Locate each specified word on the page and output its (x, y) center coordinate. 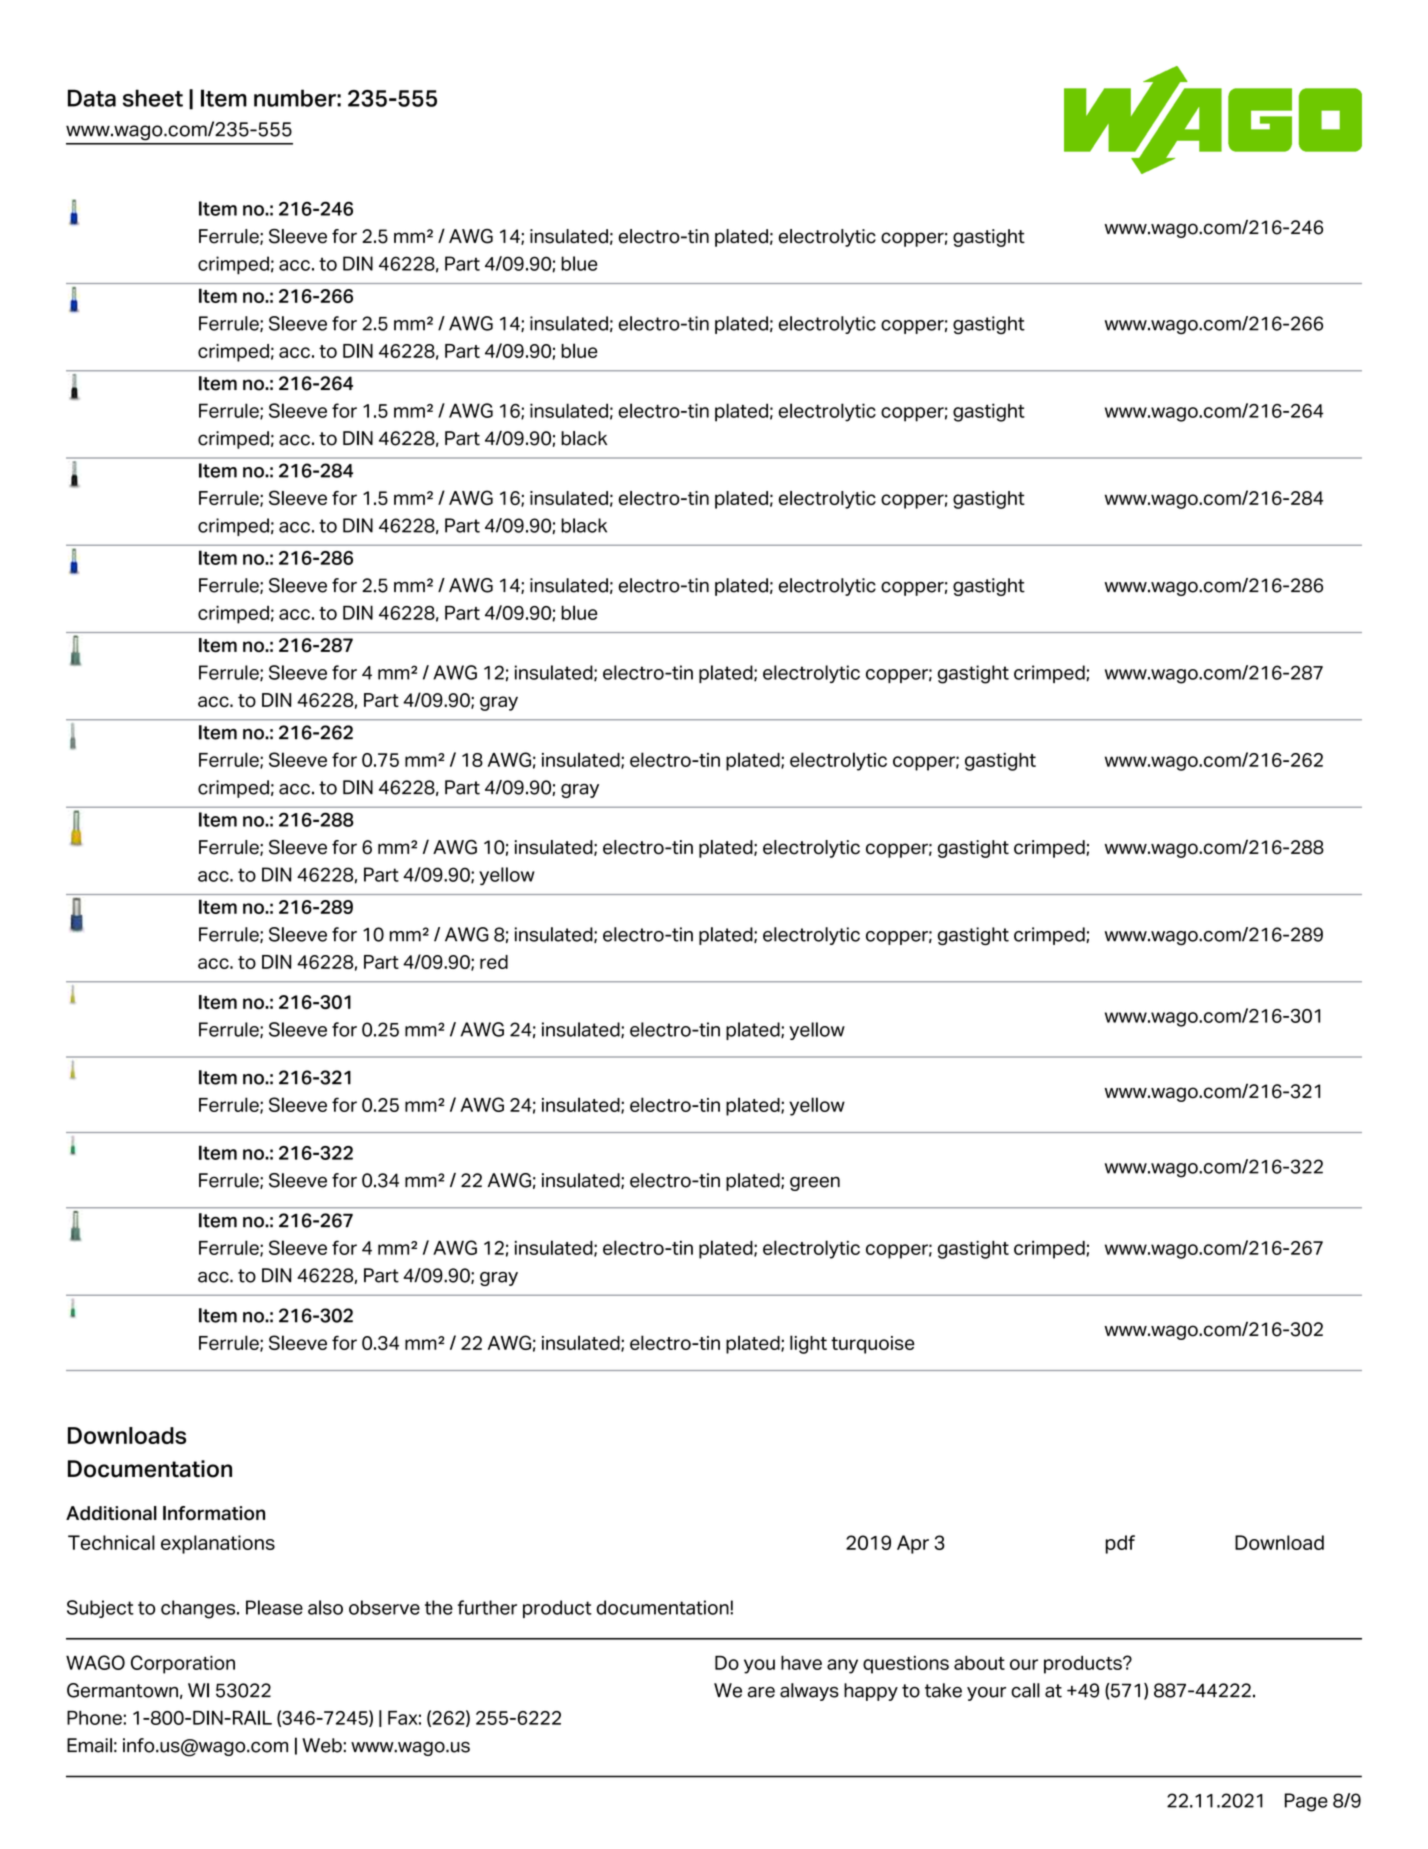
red (494, 962)
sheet (153, 98)
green (815, 1183)
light (808, 1344)
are (761, 1692)
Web (322, 1745)
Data (92, 98)
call (1025, 1690)
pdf (1120, 1544)
